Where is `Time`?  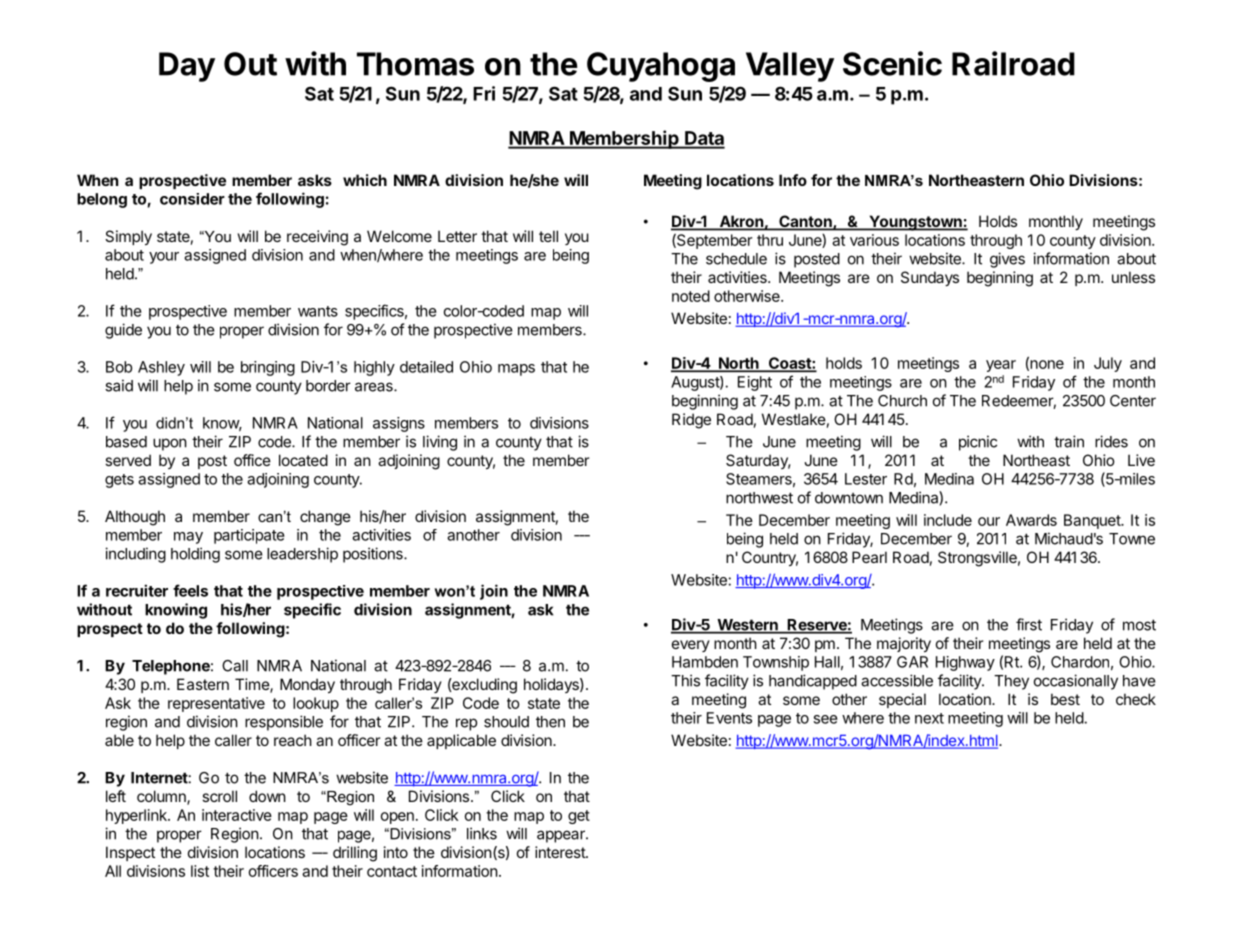 Time is located at coordinates (253, 685).
